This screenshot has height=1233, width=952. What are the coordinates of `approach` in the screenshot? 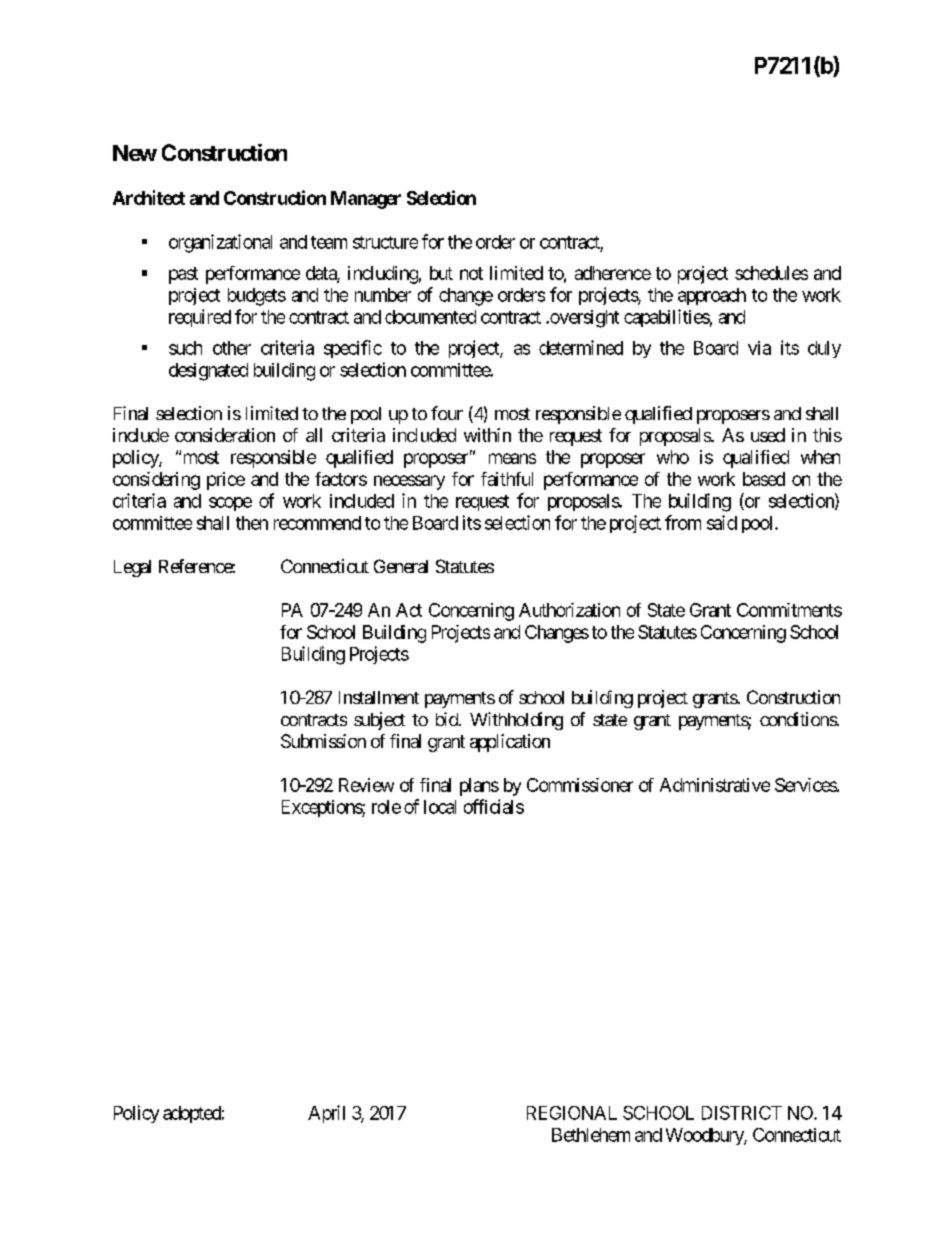 It's located at (712, 296).
